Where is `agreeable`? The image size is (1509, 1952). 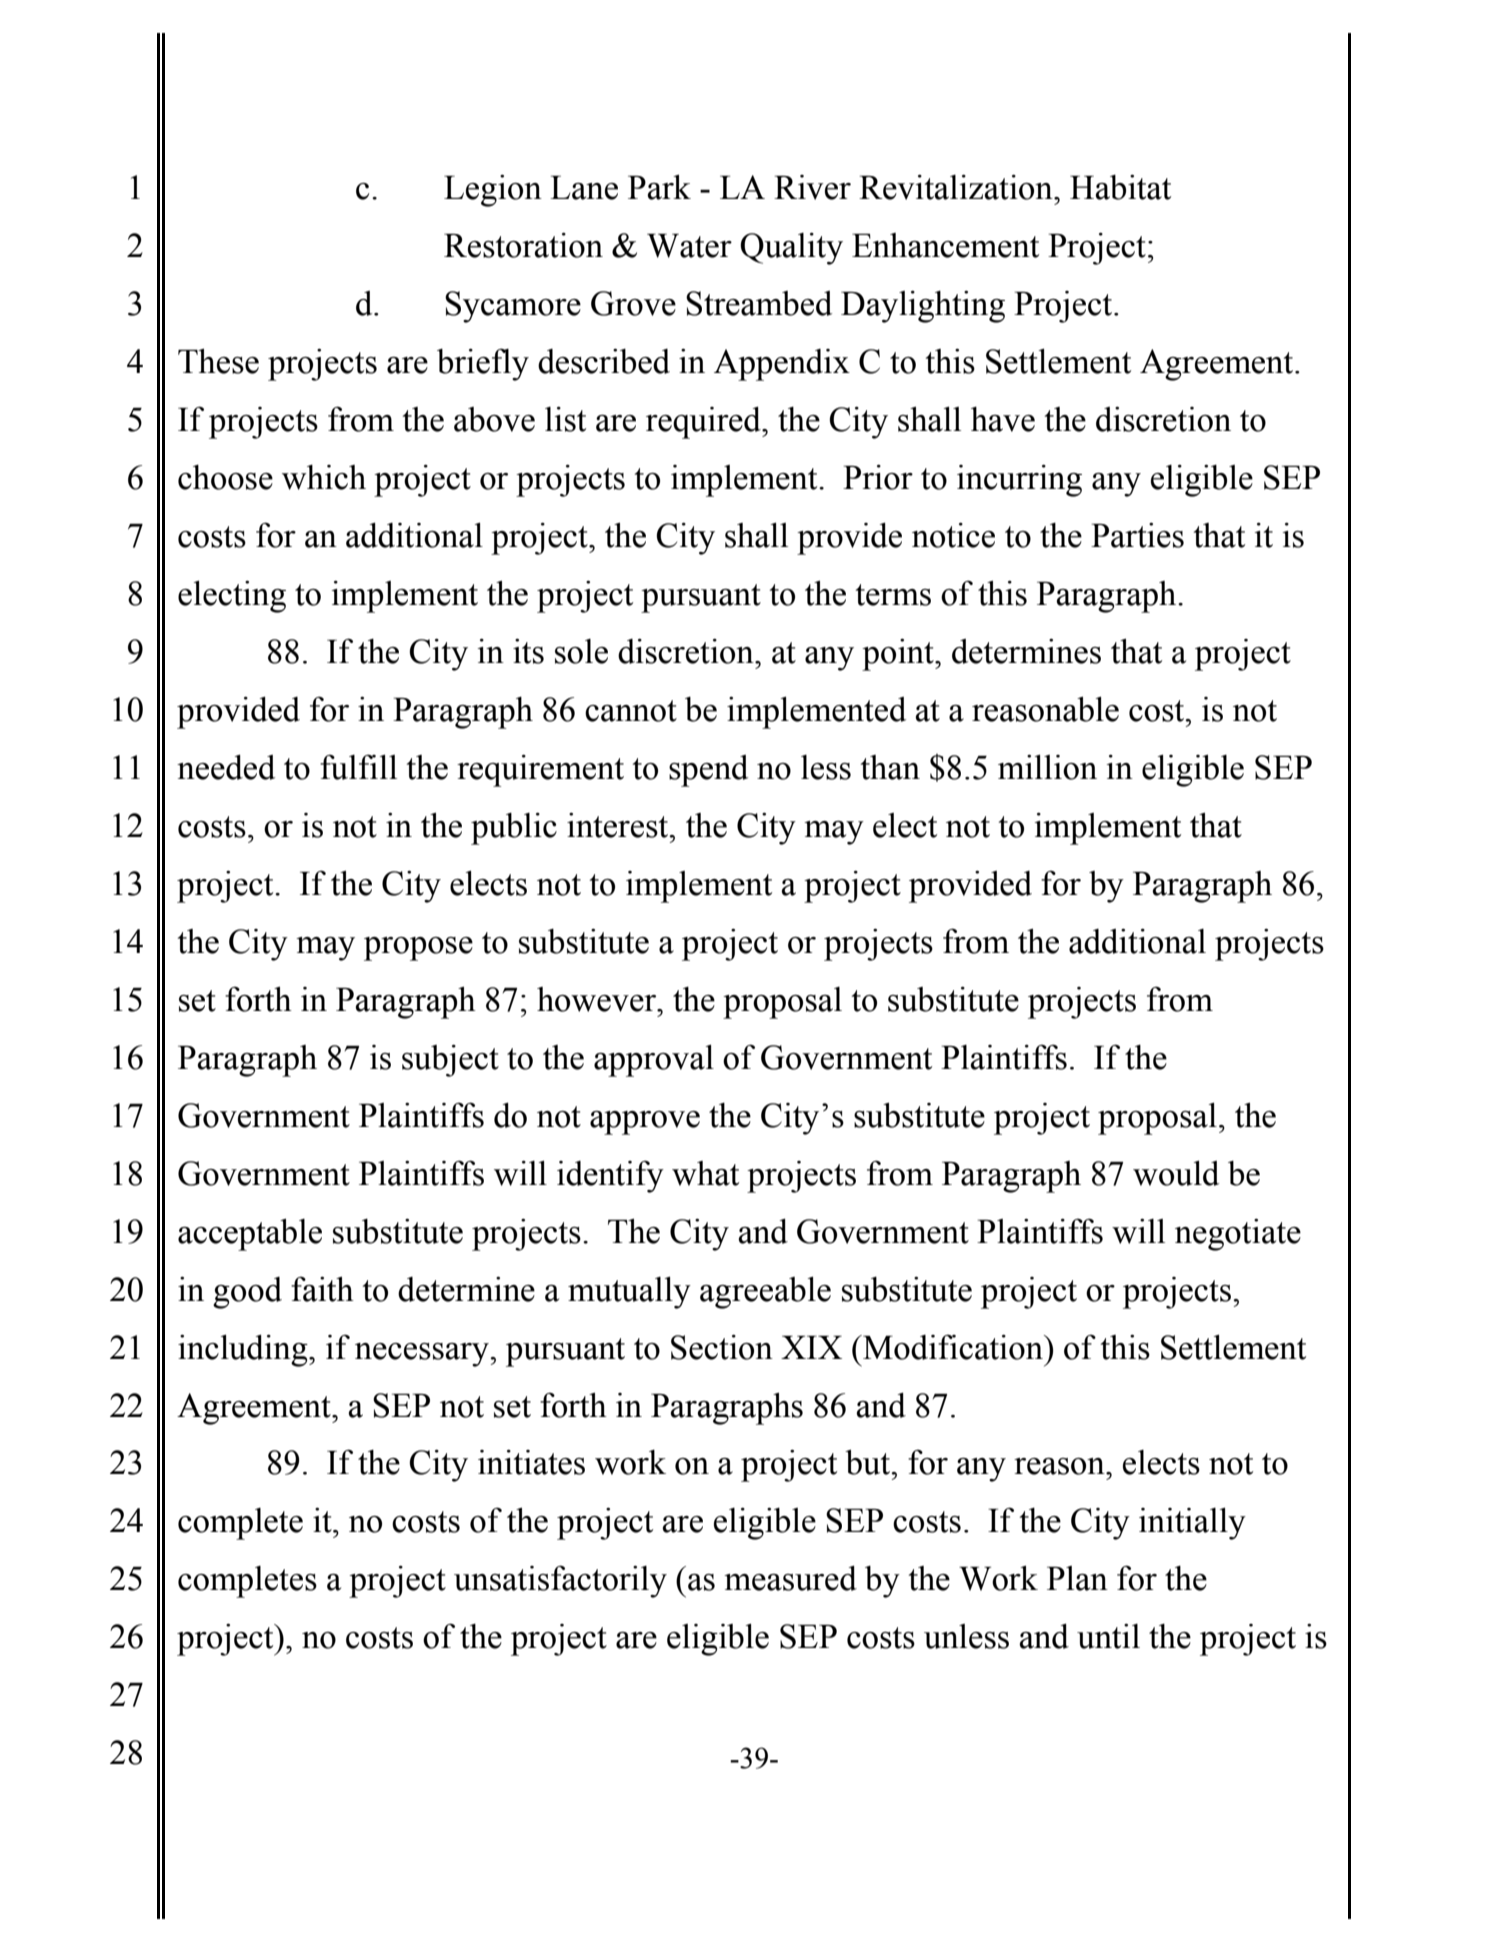 agreeable is located at coordinates (765, 1293).
